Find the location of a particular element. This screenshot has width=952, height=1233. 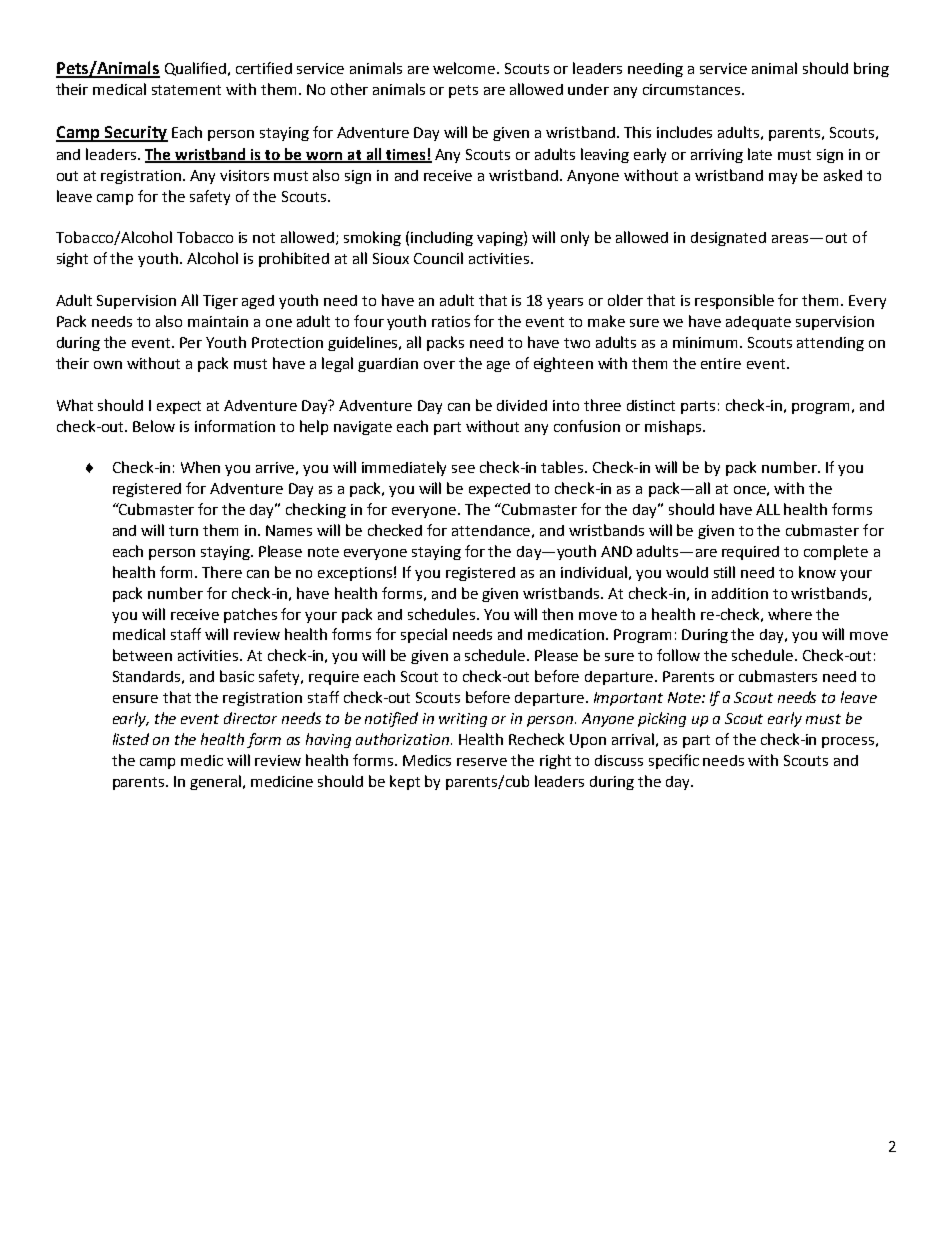

responsible is located at coordinates (734, 301).
